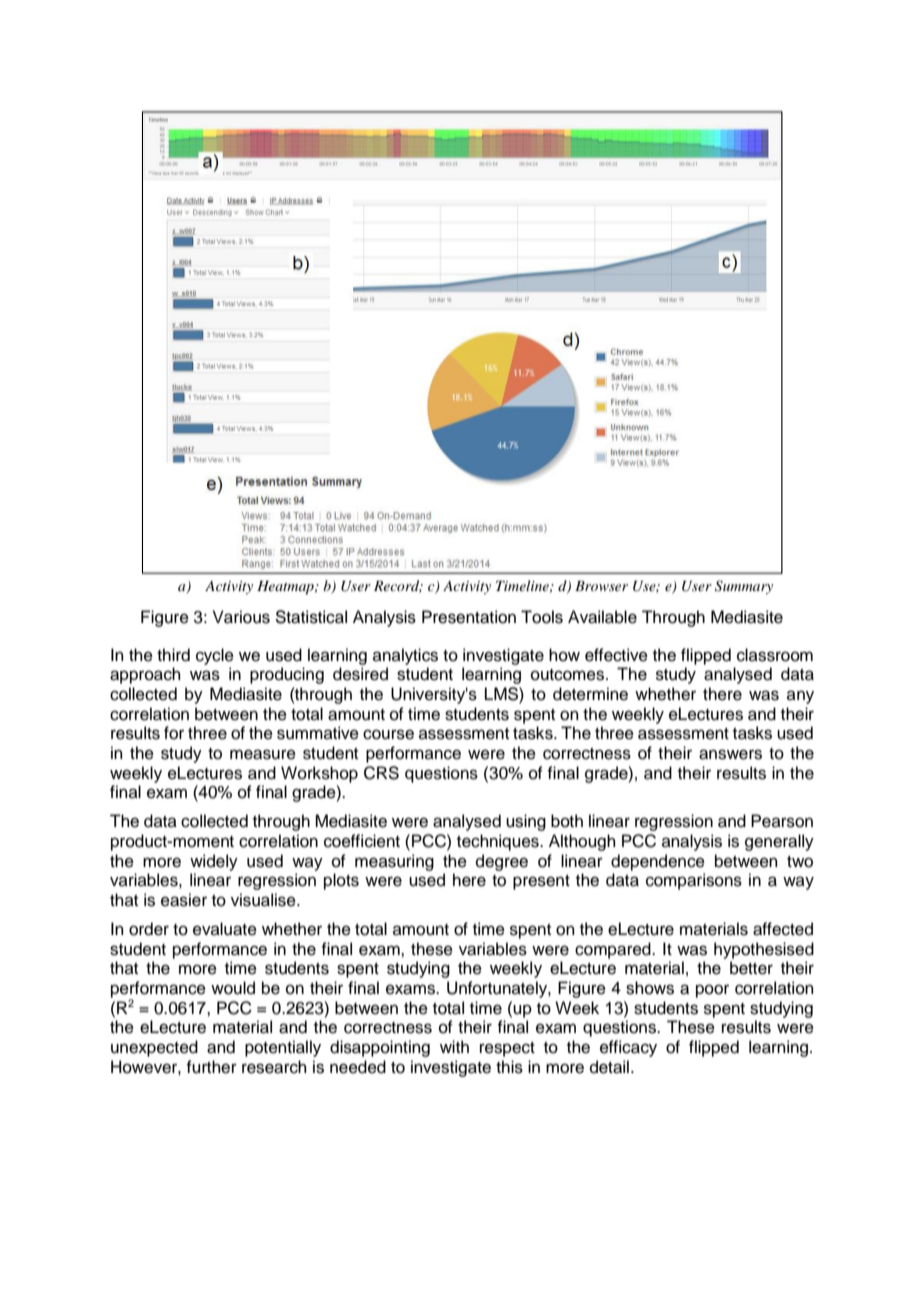 This screenshot has height=1308, width=924. Describe the element at coordinates (542, 617) in the screenshot. I see `Tools` at that location.
